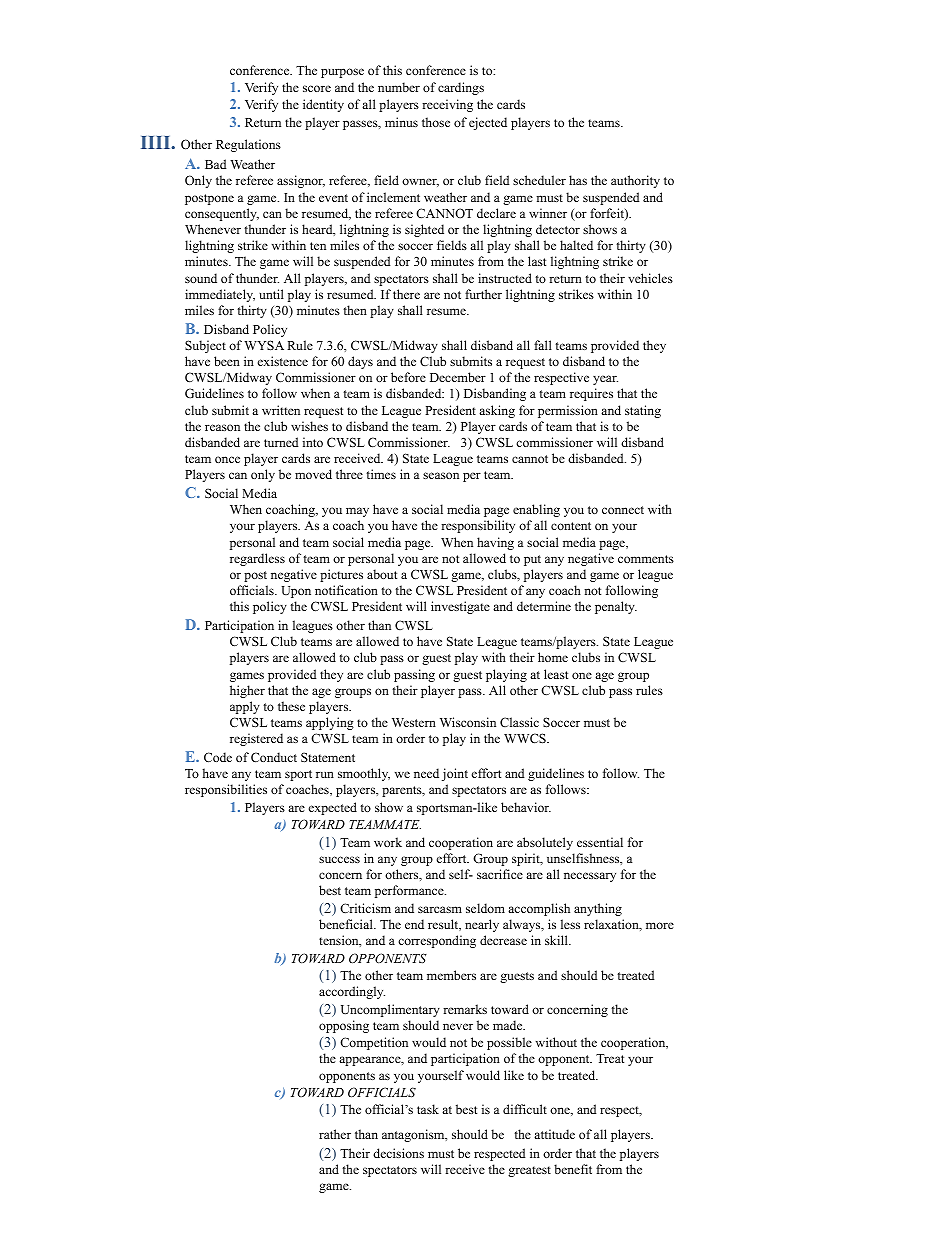  I want to click on Upon, so click(296, 592).
